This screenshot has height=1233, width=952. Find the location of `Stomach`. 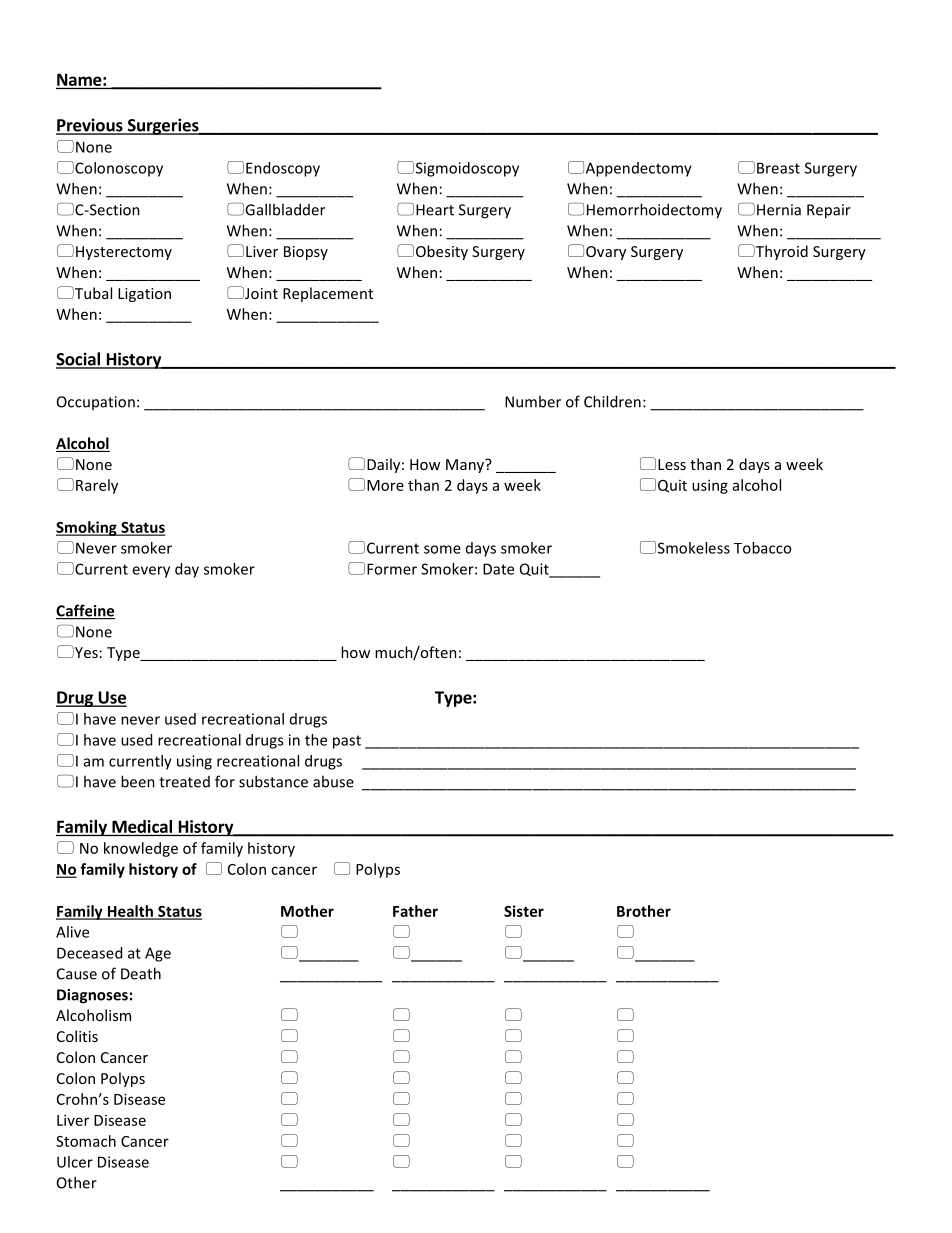

Stomach is located at coordinates (86, 1141).
